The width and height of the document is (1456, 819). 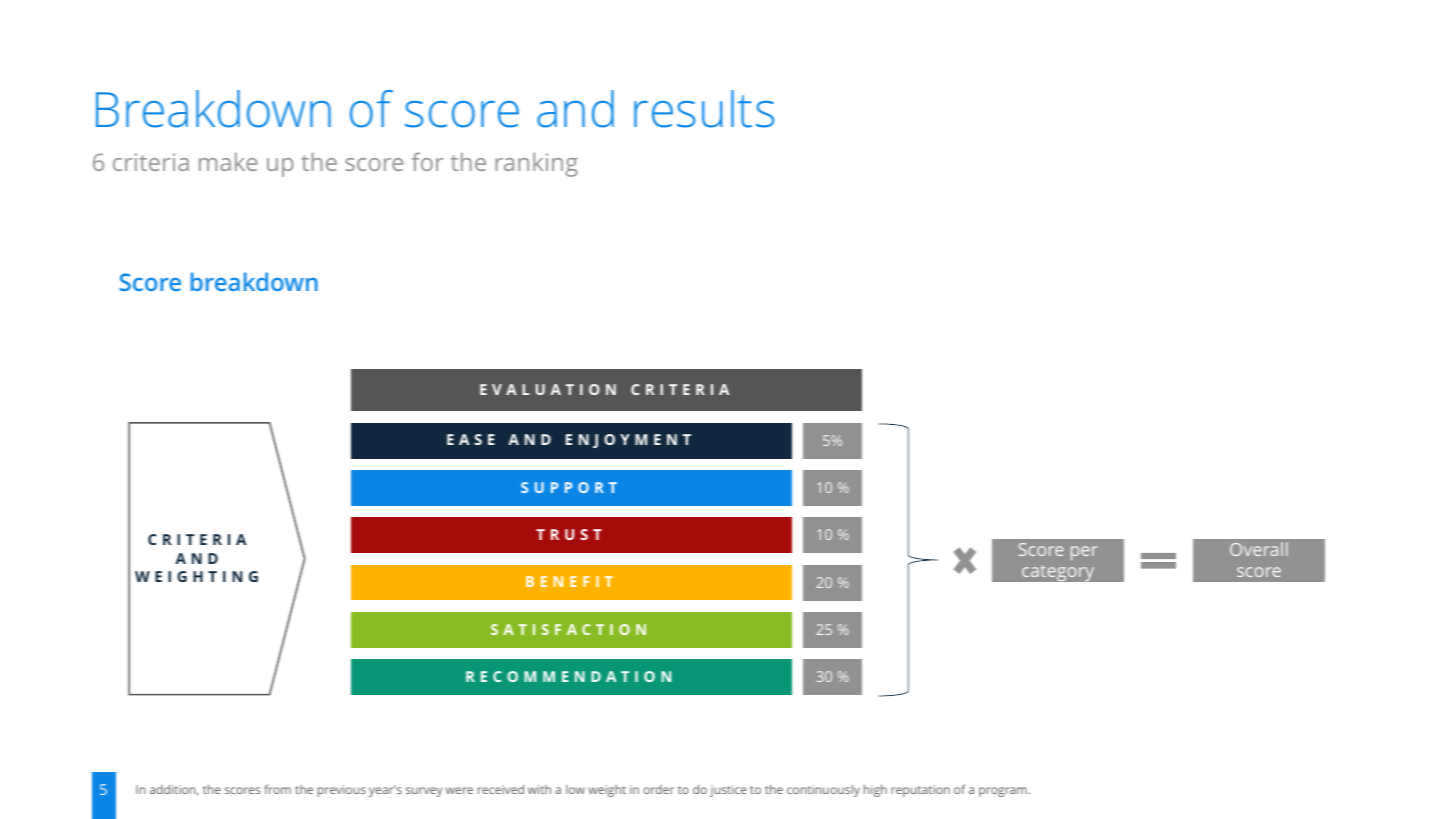 What do you see at coordinates (704, 109) in the document?
I see `results` at bounding box center [704, 109].
